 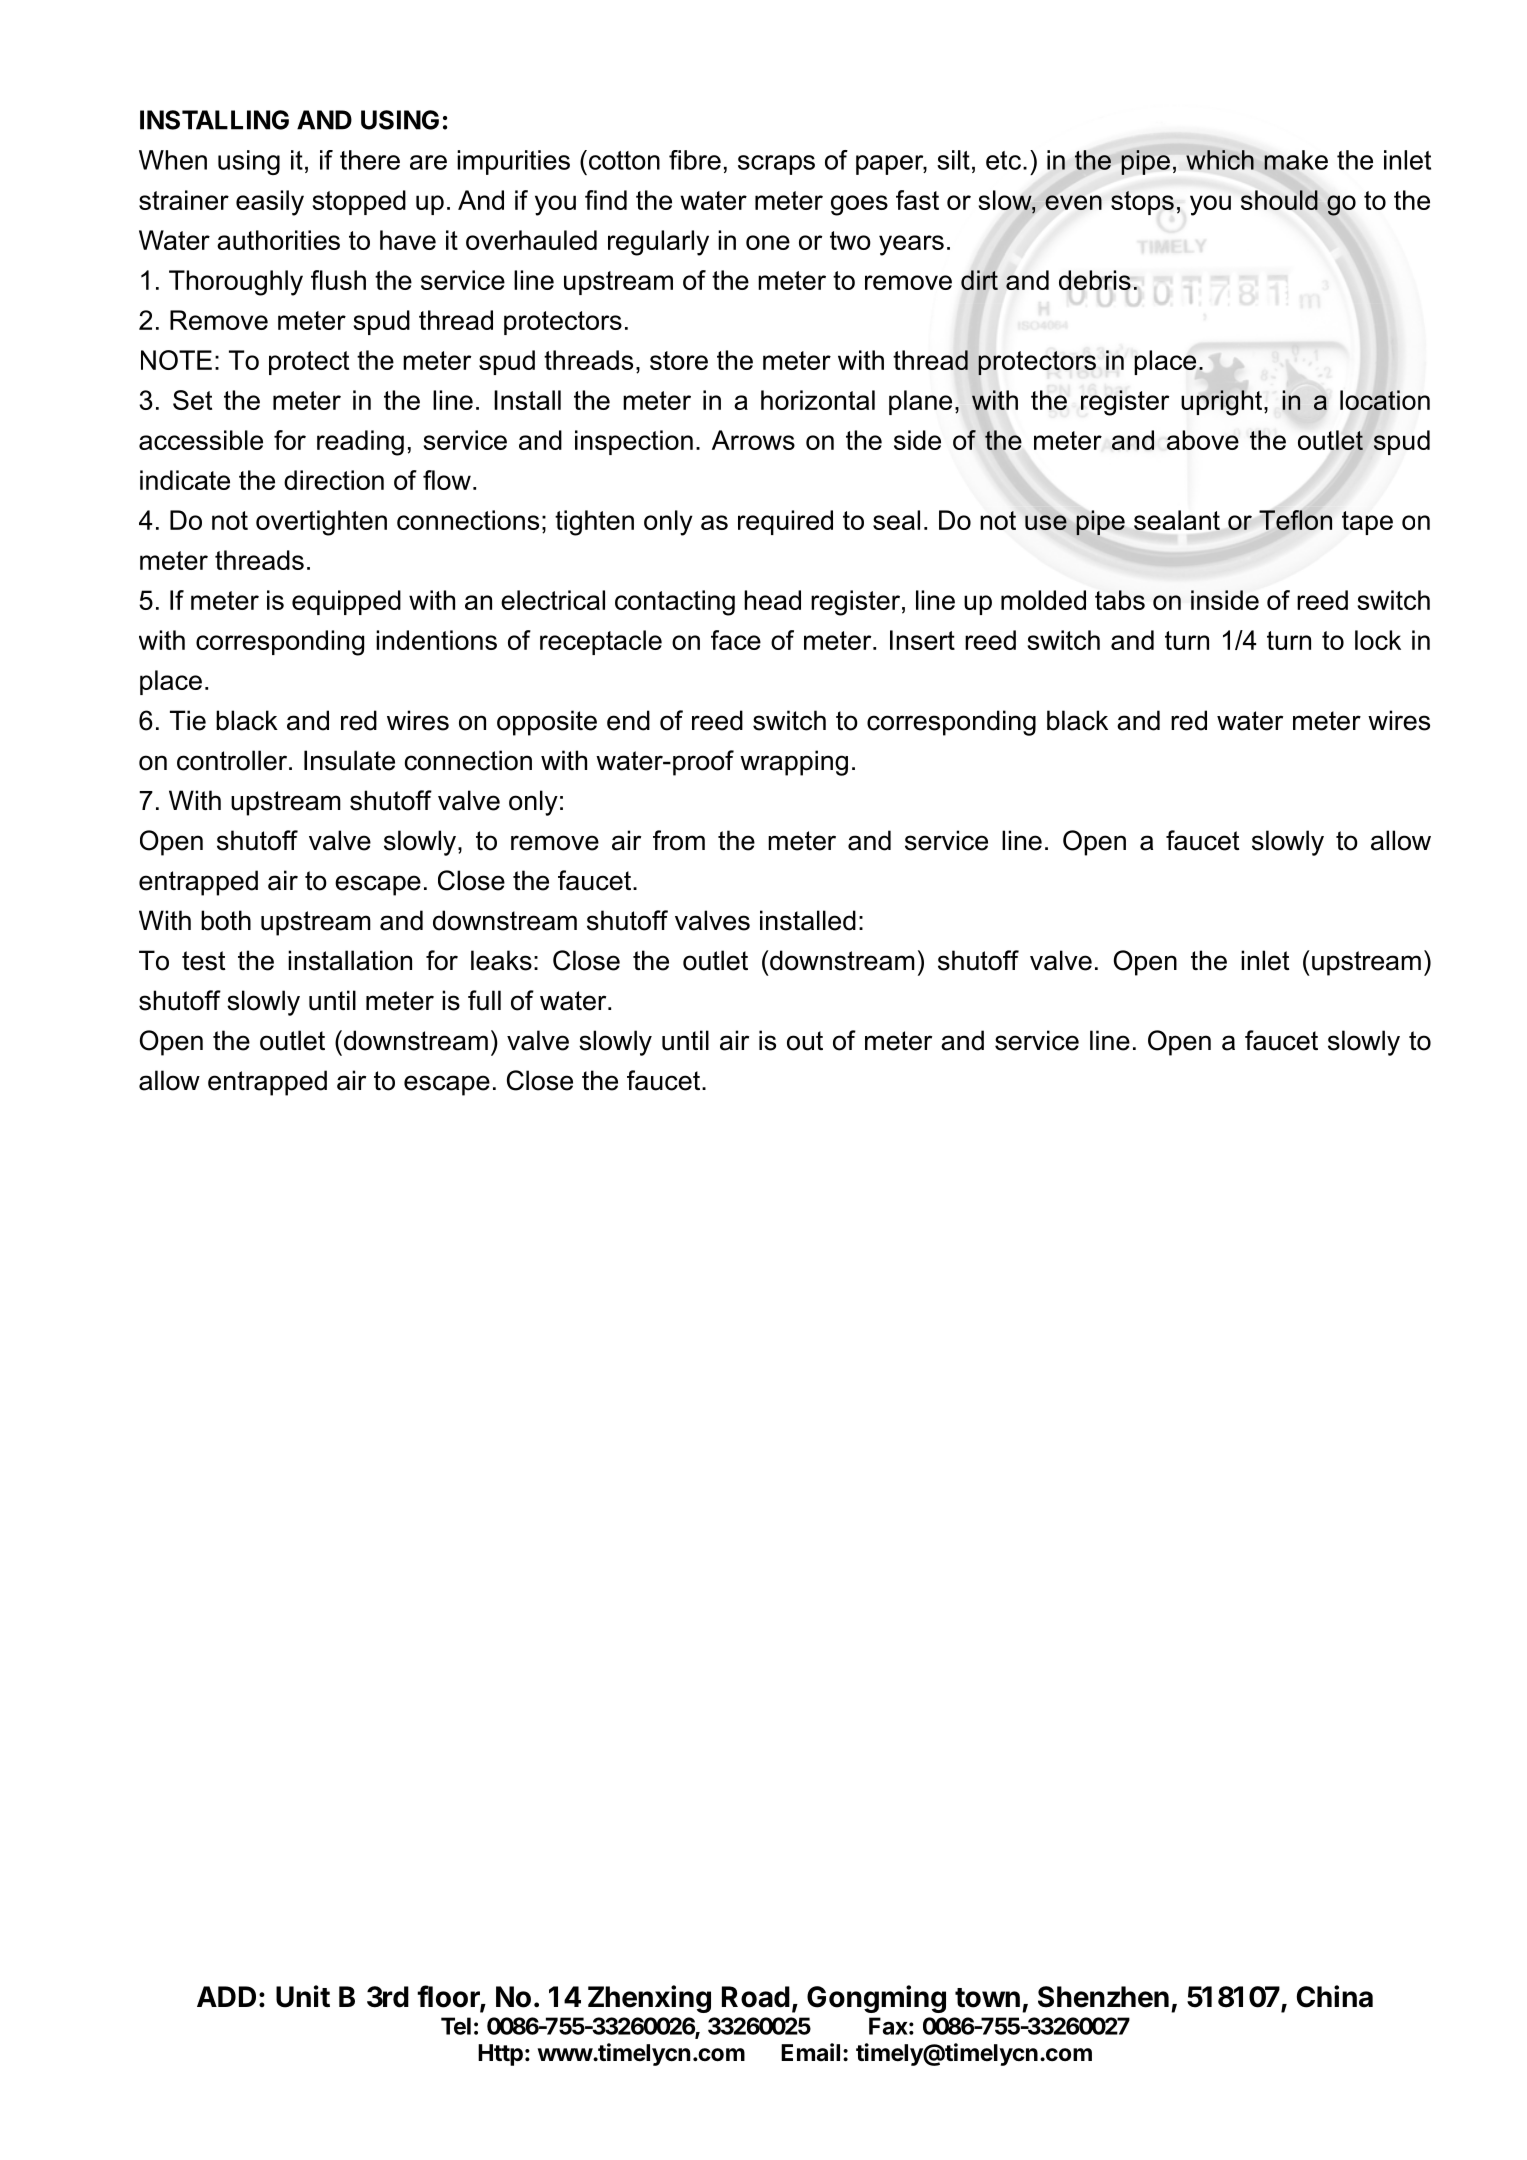 I want to click on Road, so click(x=756, y=1997).
